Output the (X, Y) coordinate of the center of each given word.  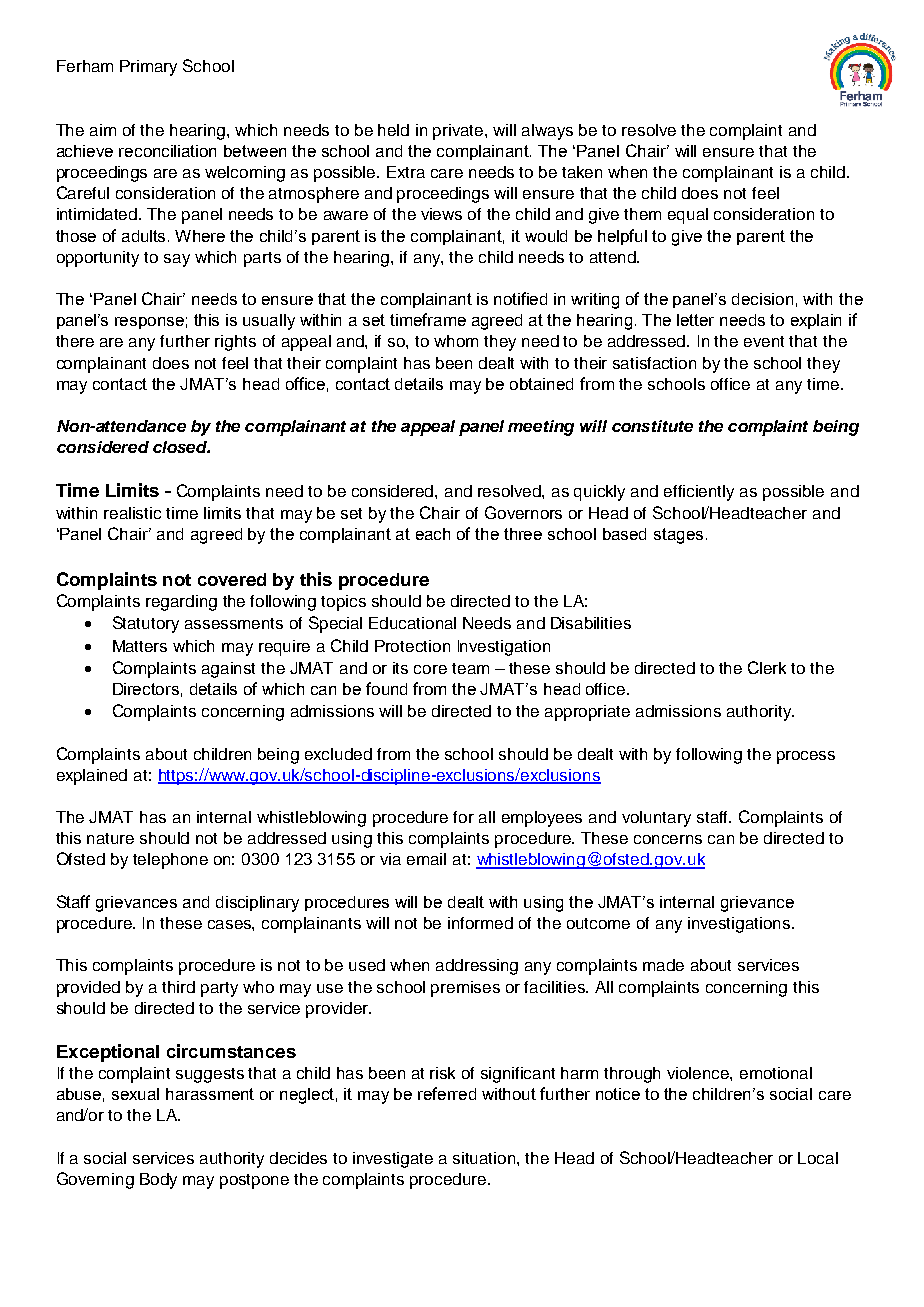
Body (158, 1181)
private (459, 132)
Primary (148, 68)
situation (485, 1158)
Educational (412, 623)
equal (688, 216)
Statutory (146, 624)
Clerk (767, 667)
